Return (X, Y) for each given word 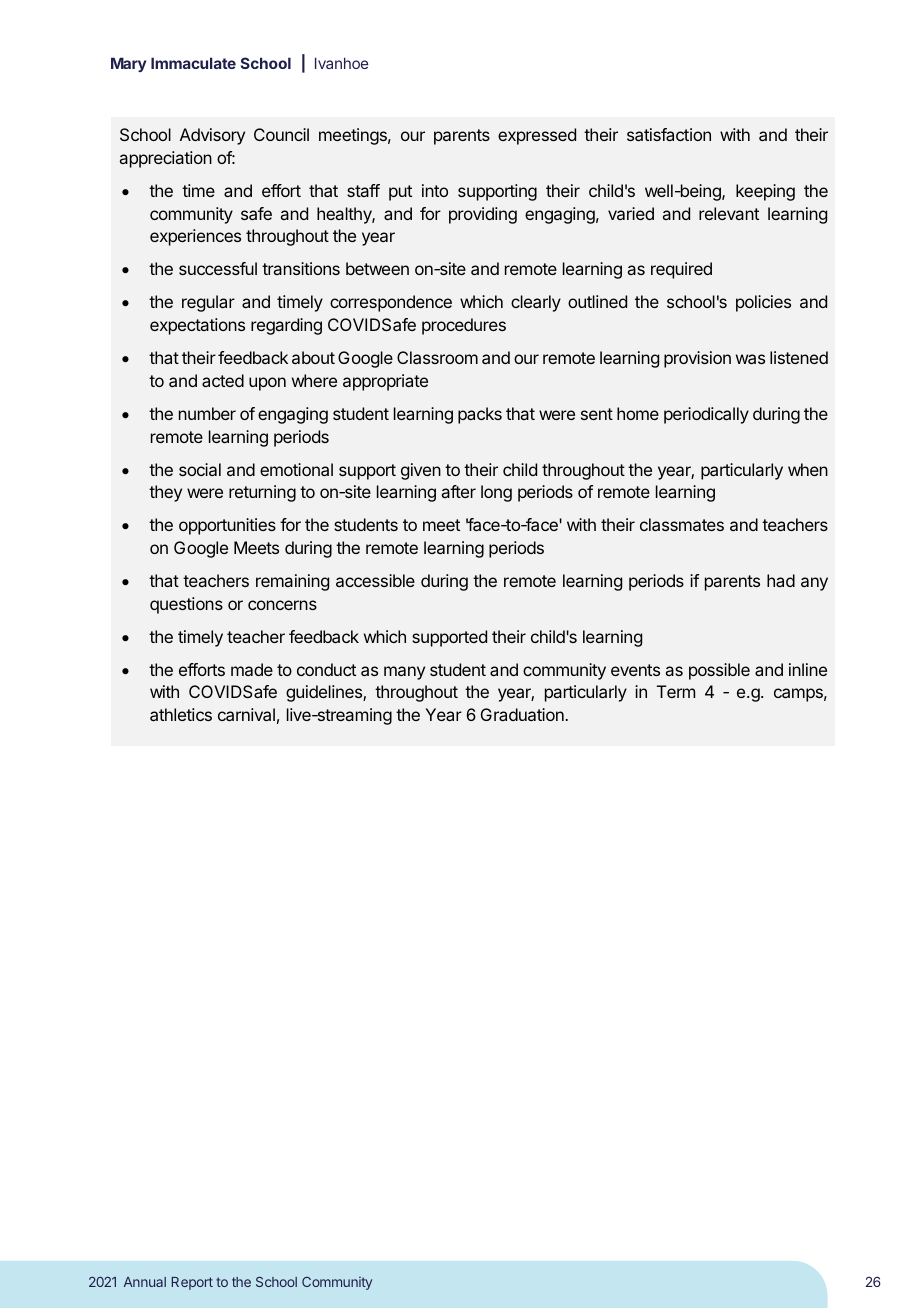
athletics (181, 714)
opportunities (227, 526)
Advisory (212, 136)
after (459, 491)
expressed (537, 136)
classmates (682, 524)
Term (676, 691)
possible (719, 671)
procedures (464, 326)
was (750, 359)
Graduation (523, 714)
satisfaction (669, 134)
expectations (197, 326)
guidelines (325, 693)
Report (192, 1283)
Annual (145, 1282)
